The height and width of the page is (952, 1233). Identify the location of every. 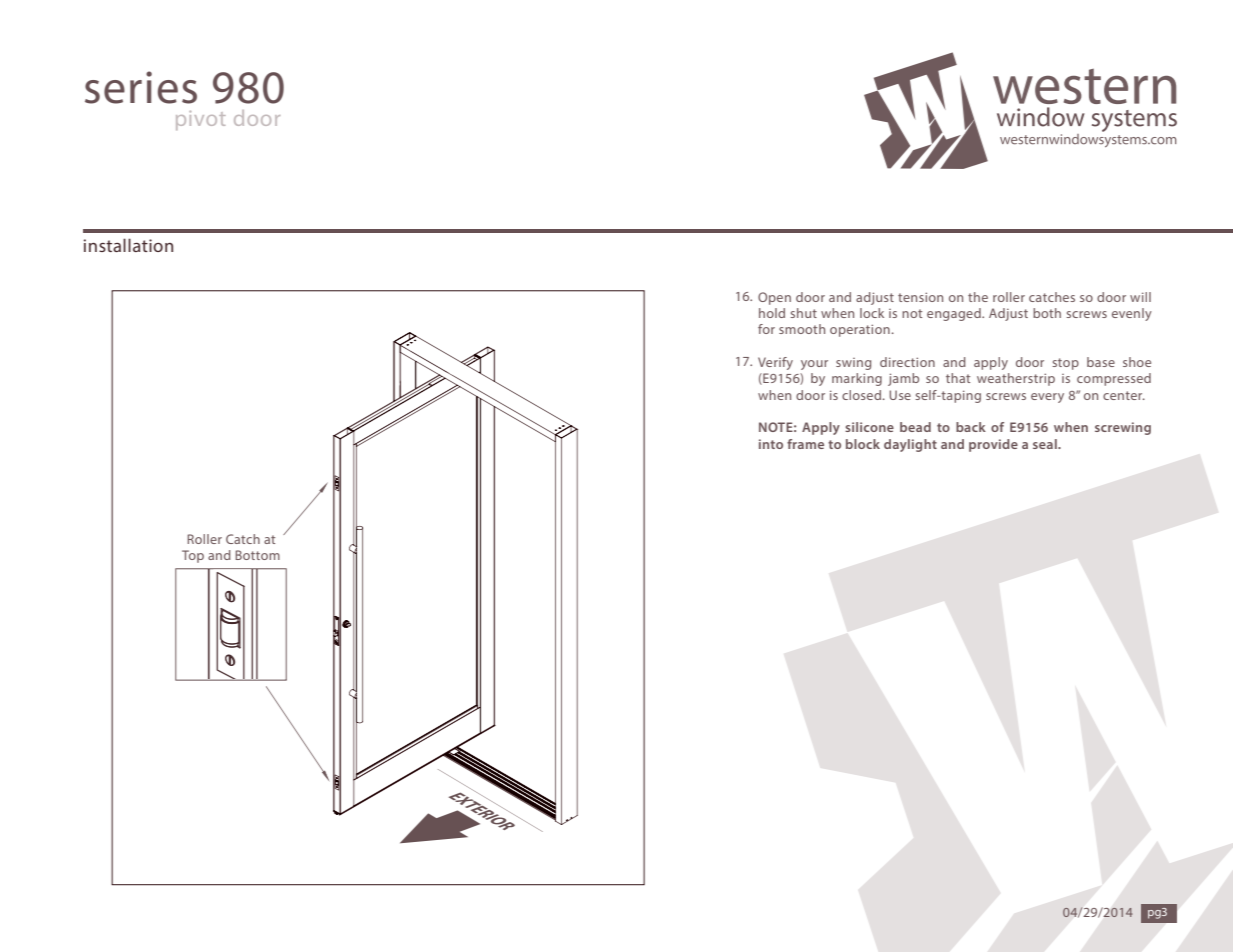
(1047, 398).
